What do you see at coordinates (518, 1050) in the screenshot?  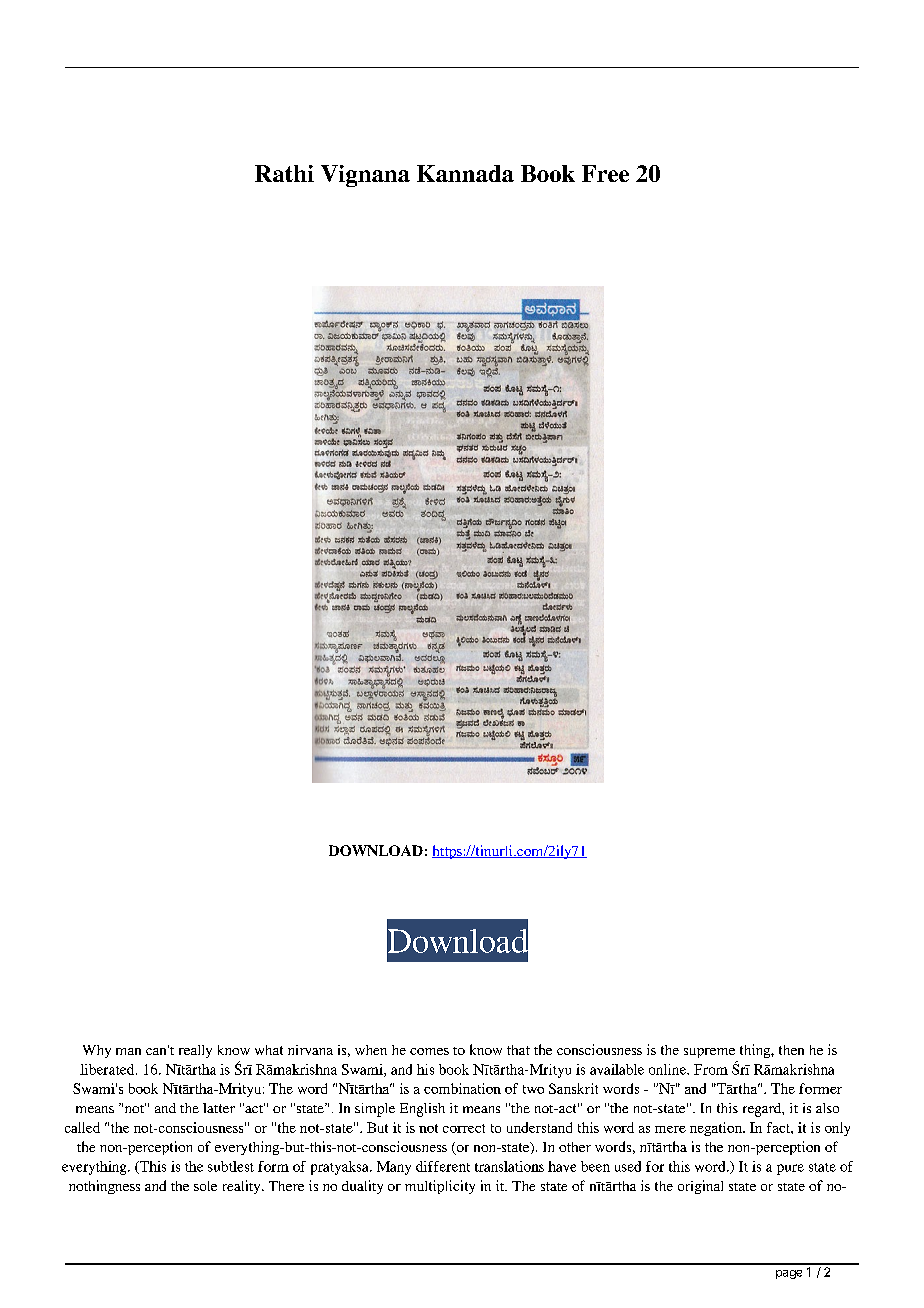 I see `that` at bounding box center [518, 1050].
